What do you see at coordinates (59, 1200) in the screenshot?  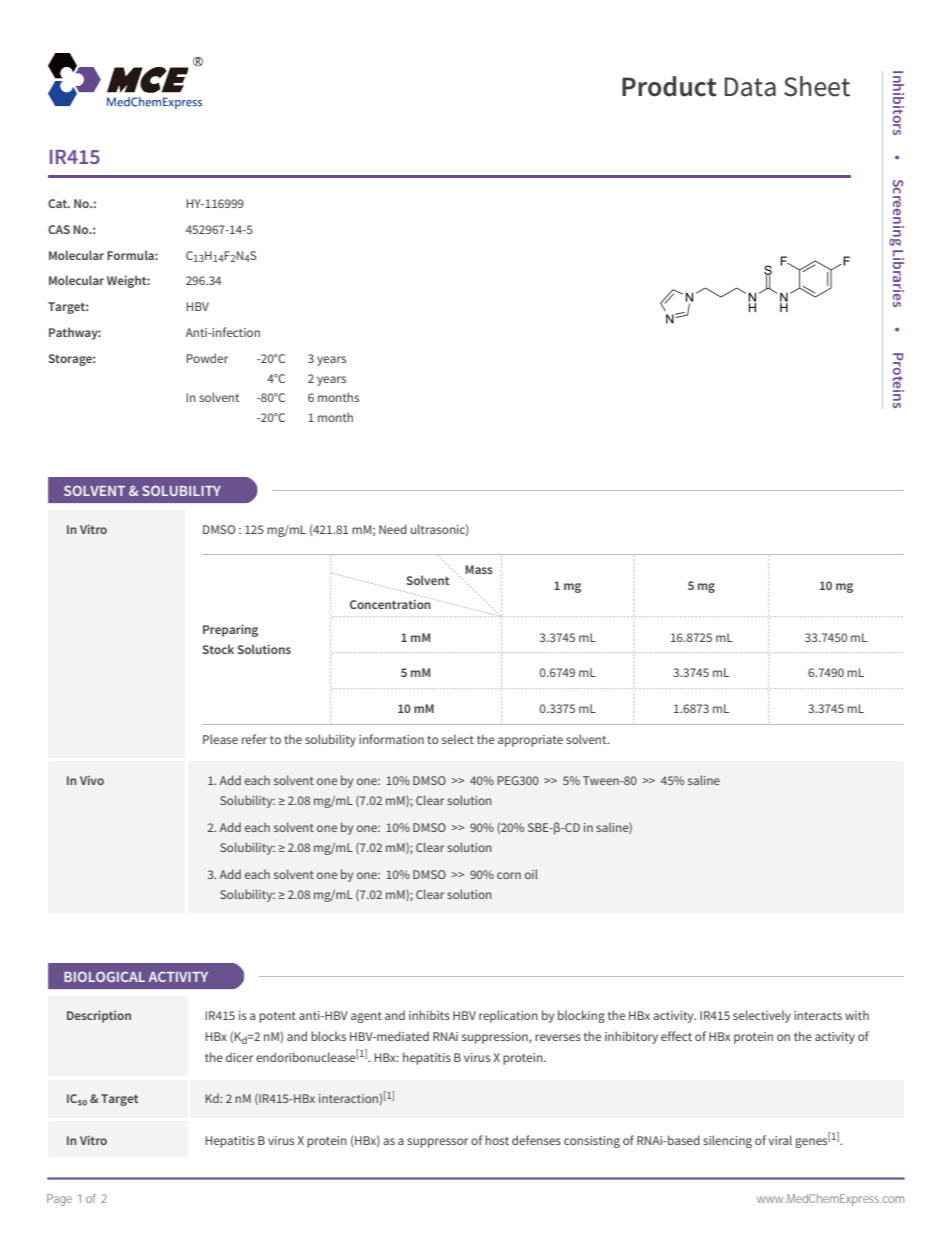 I see `Page` at bounding box center [59, 1200].
